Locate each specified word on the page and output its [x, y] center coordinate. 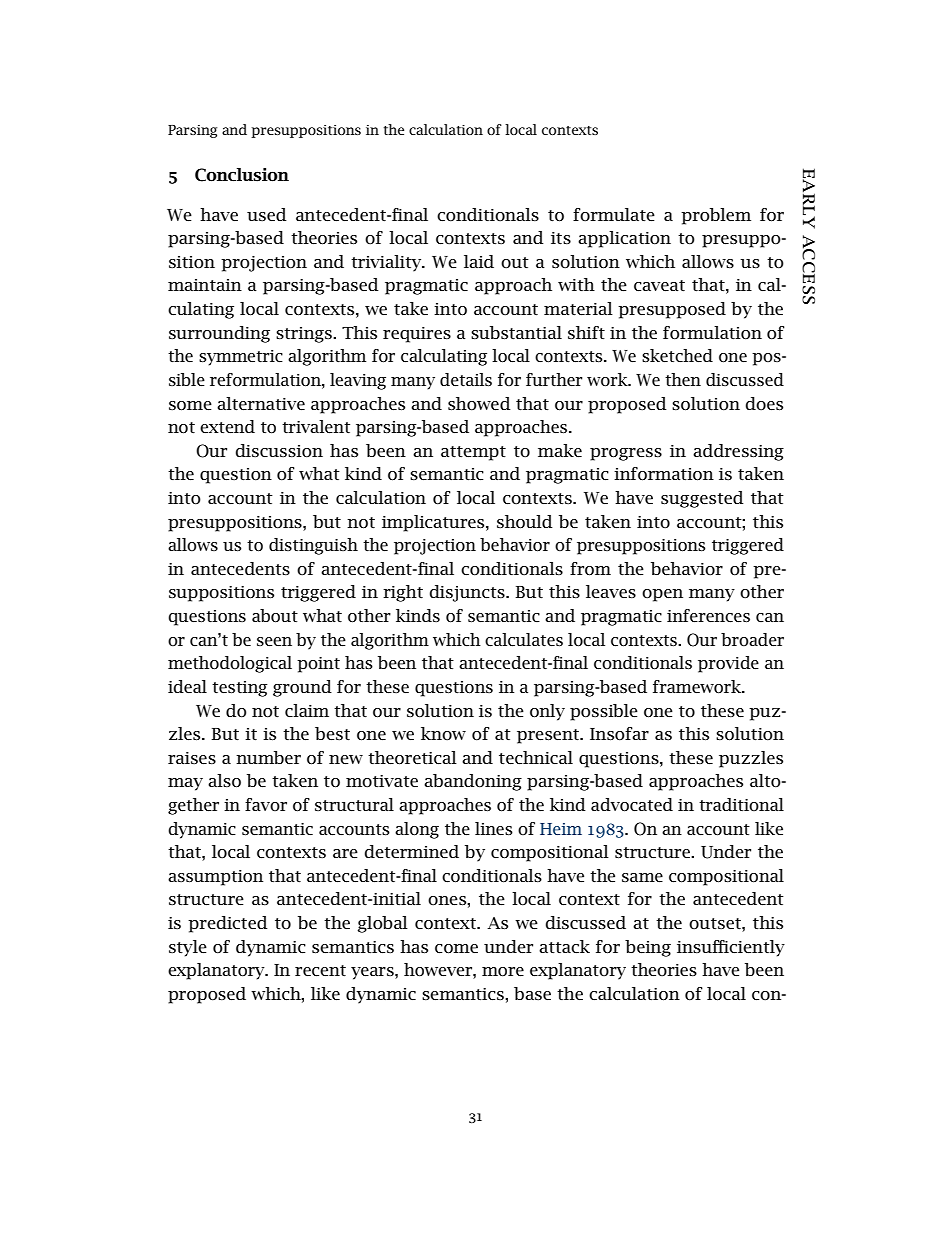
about [275, 616]
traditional [741, 804]
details [466, 379]
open [662, 595]
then [683, 379]
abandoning [473, 782]
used [267, 214]
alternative [261, 403]
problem [716, 216]
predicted [228, 924]
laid [479, 261]
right [403, 593]
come [456, 949]
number [268, 757]
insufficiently [731, 948]
